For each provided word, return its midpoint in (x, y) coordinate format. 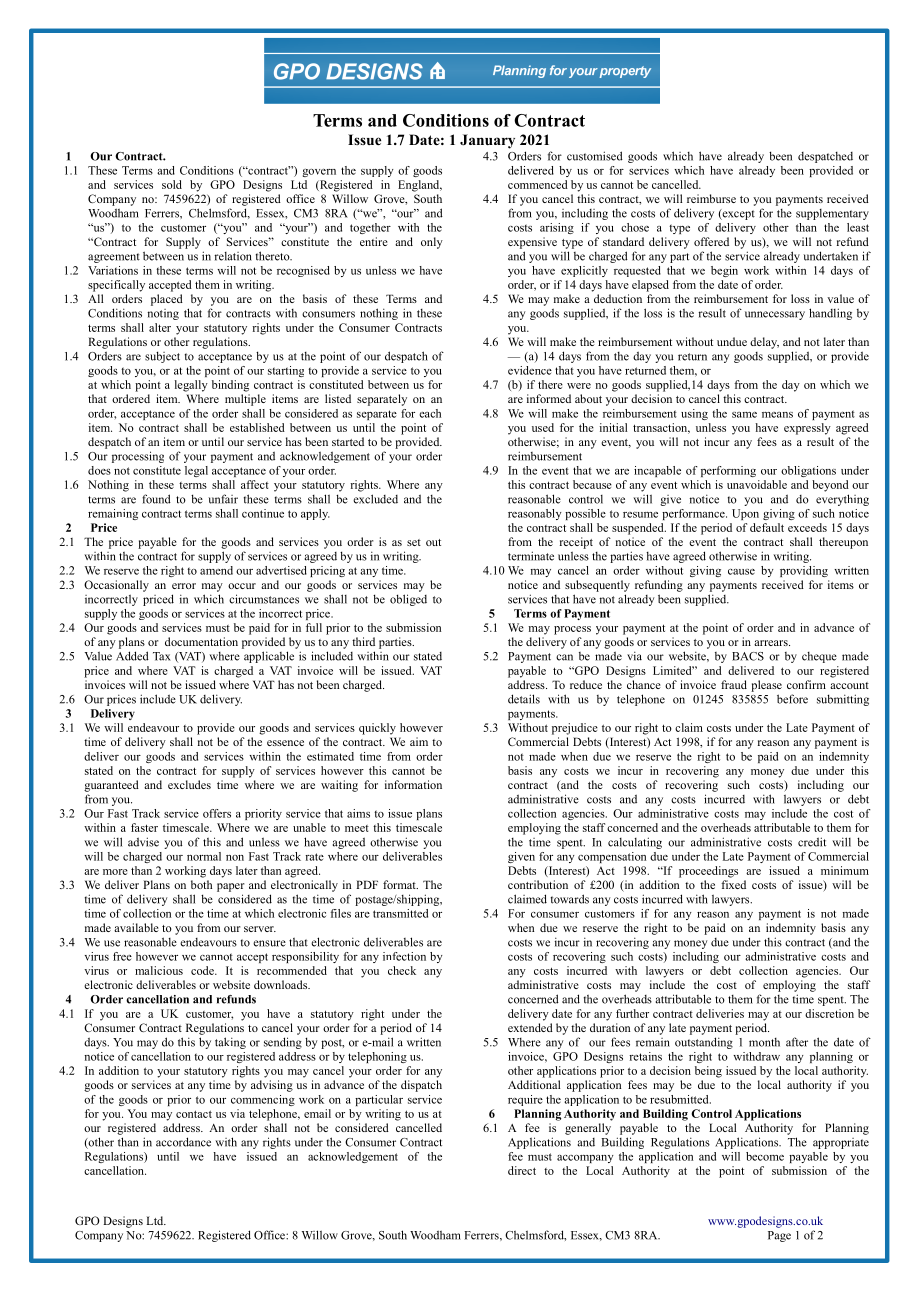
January (487, 141)
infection (404, 956)
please (766, 686)
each (430, 413)
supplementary (832, 214)
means (777, 415)
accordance (183, 1142)
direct (522, 1170)
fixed (733, 884)
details (524, 699)
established (257, 427)
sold (172, 184)
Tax (162, 656)
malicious (159, 970)
